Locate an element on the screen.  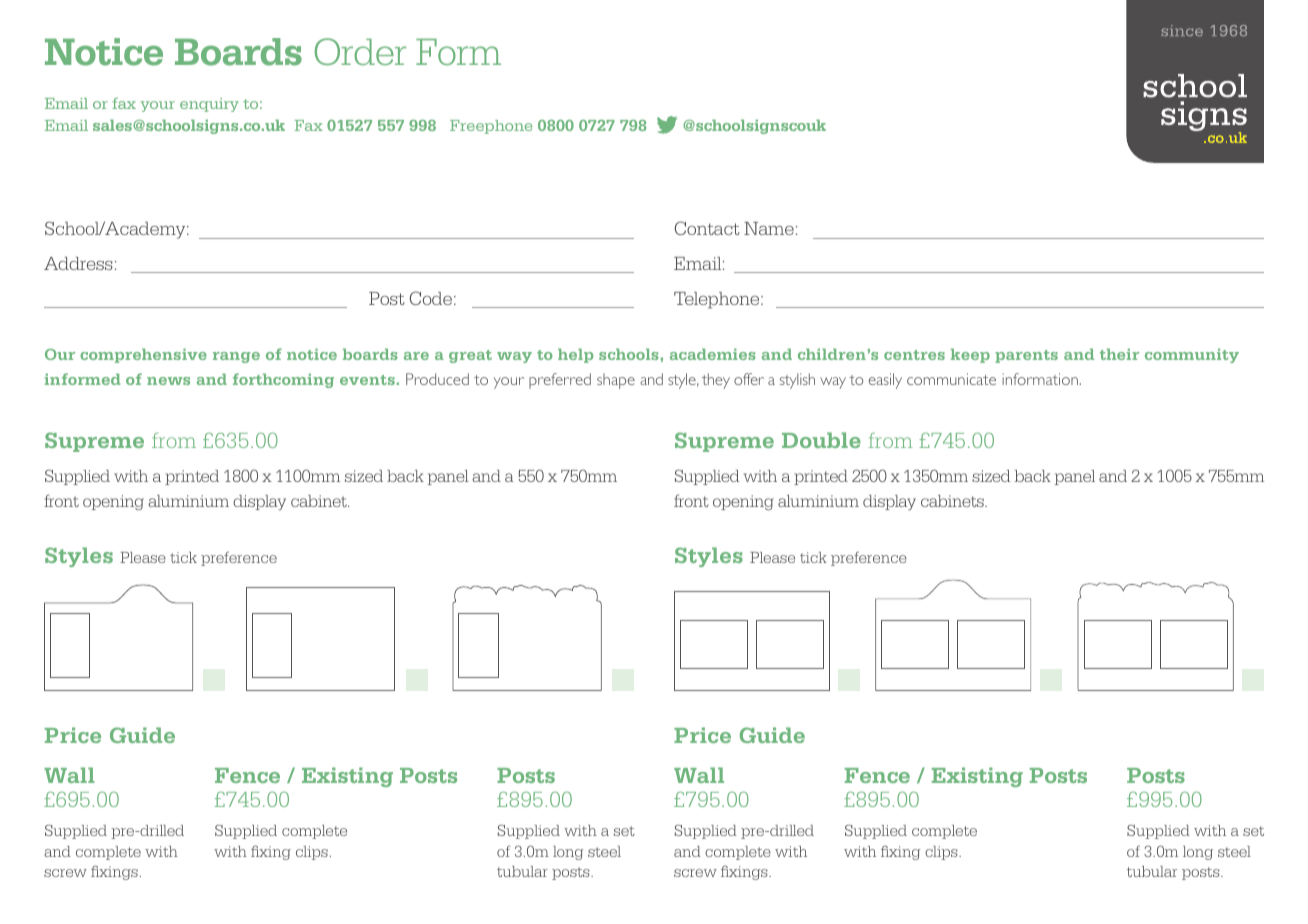
parents is located at coordinates (1026, 356).
